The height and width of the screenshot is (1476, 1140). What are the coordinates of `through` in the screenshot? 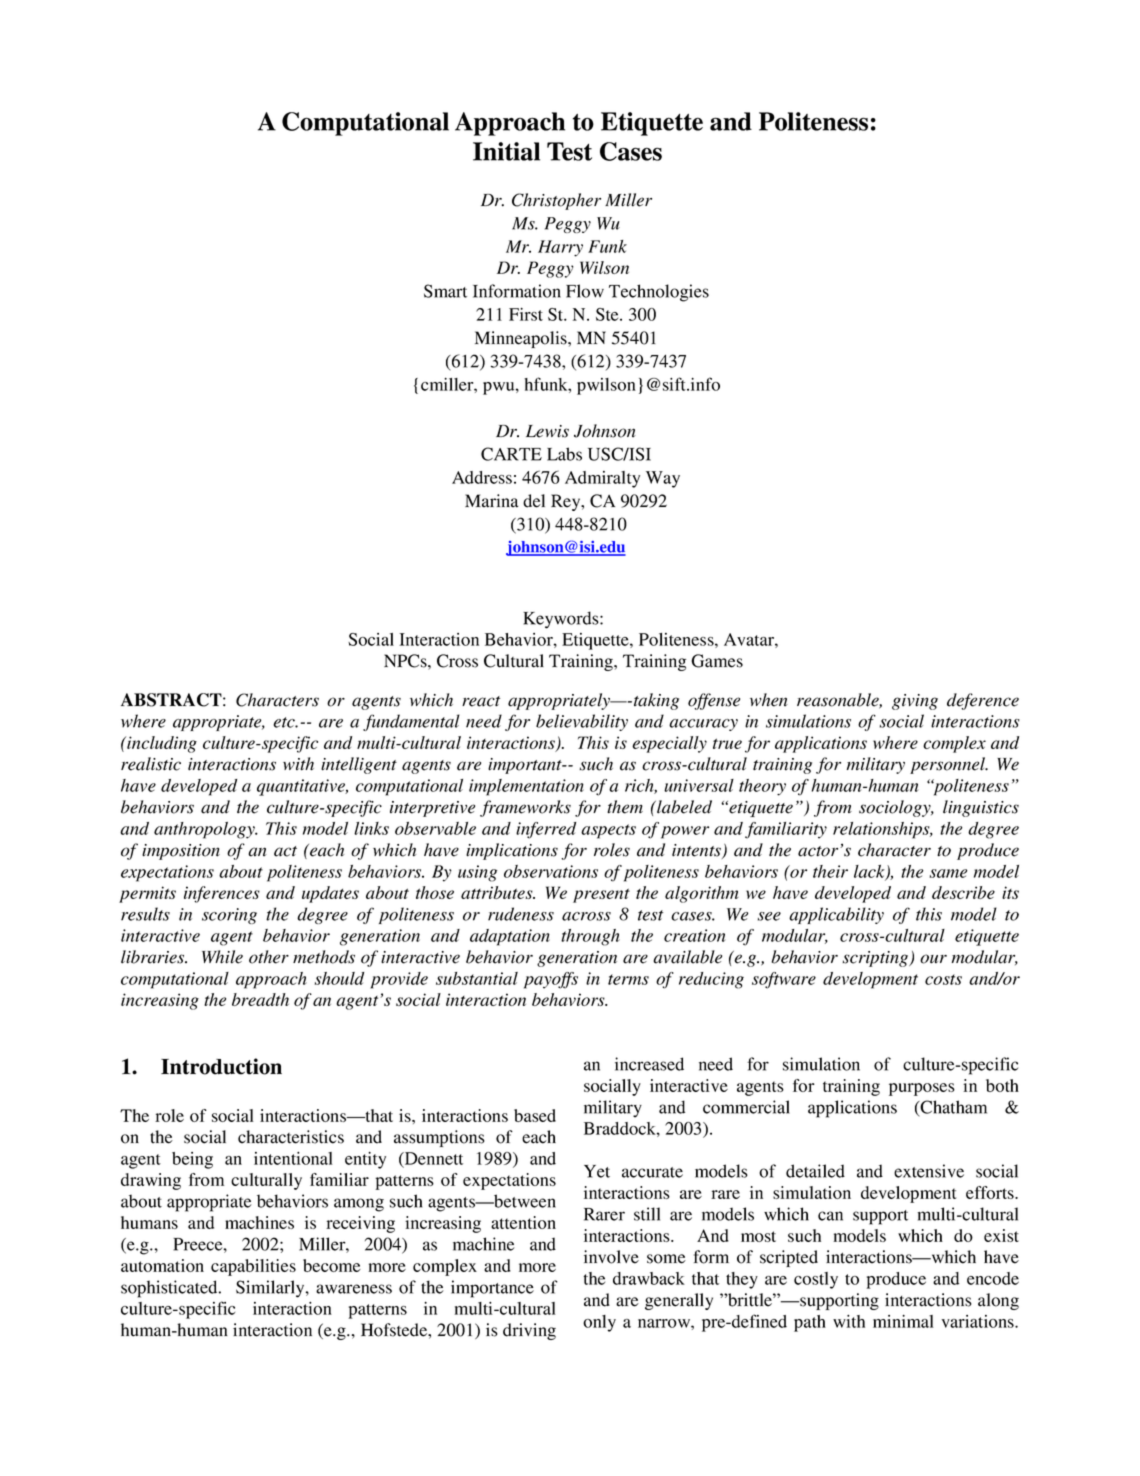 It's located at (590, 937).
